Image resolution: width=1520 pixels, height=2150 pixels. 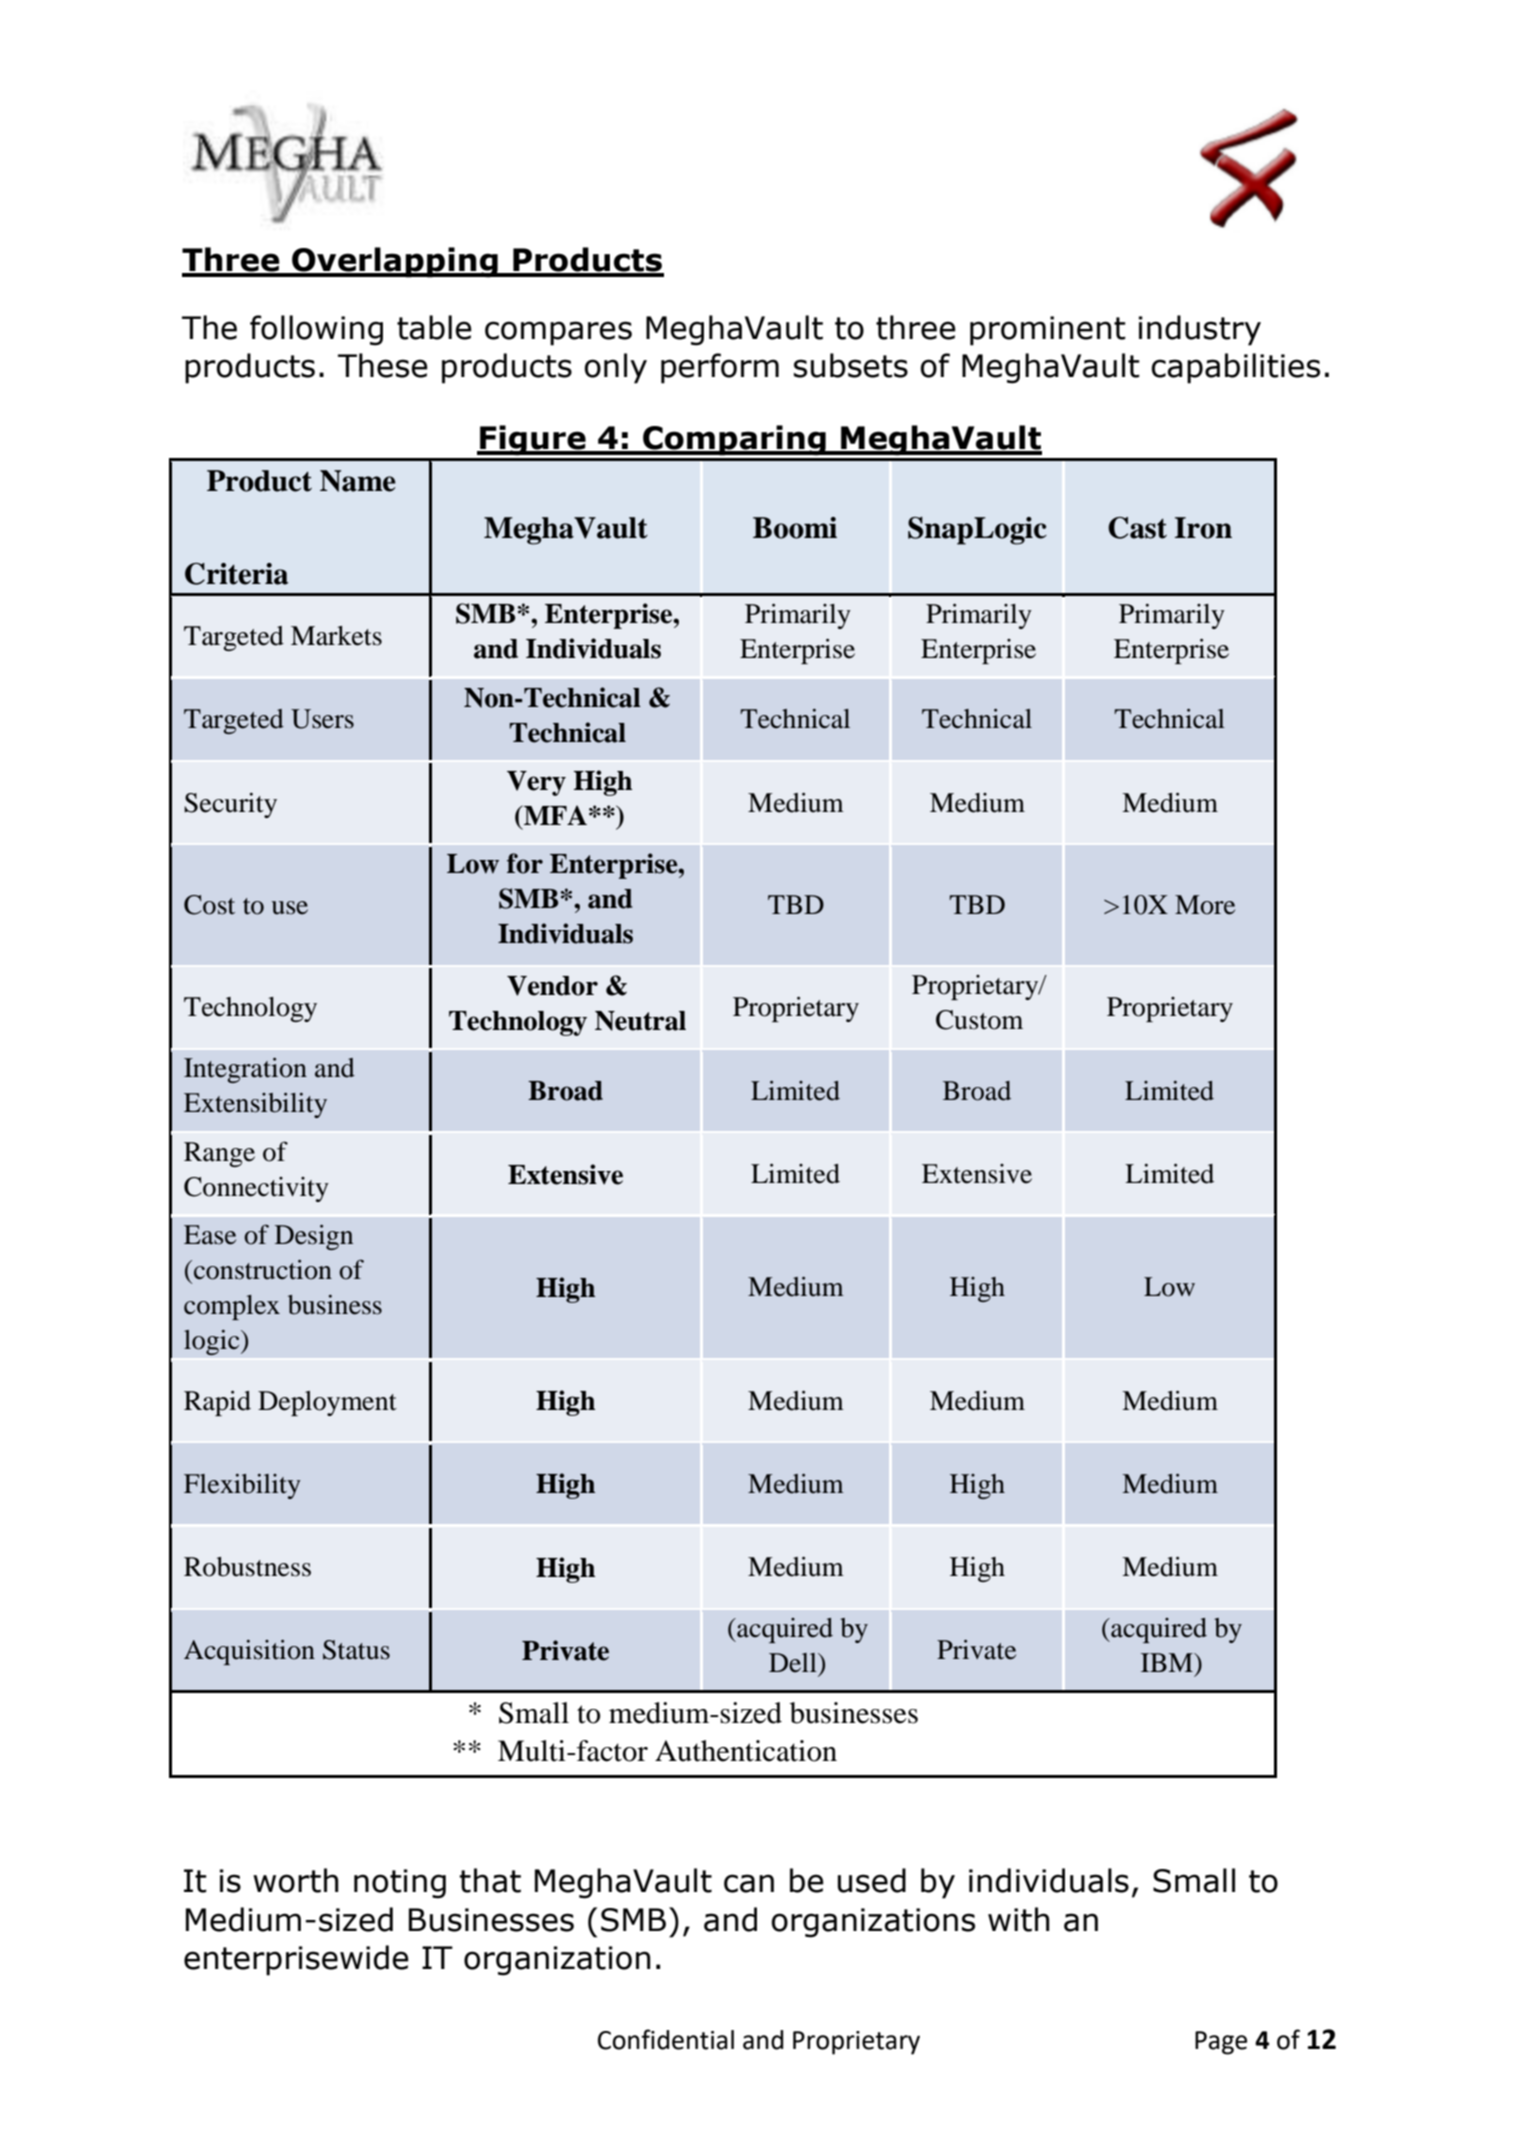 What do you see at coordinates (1205, 905) in the image?
I see `More` at bounding box center [1205, 905].
